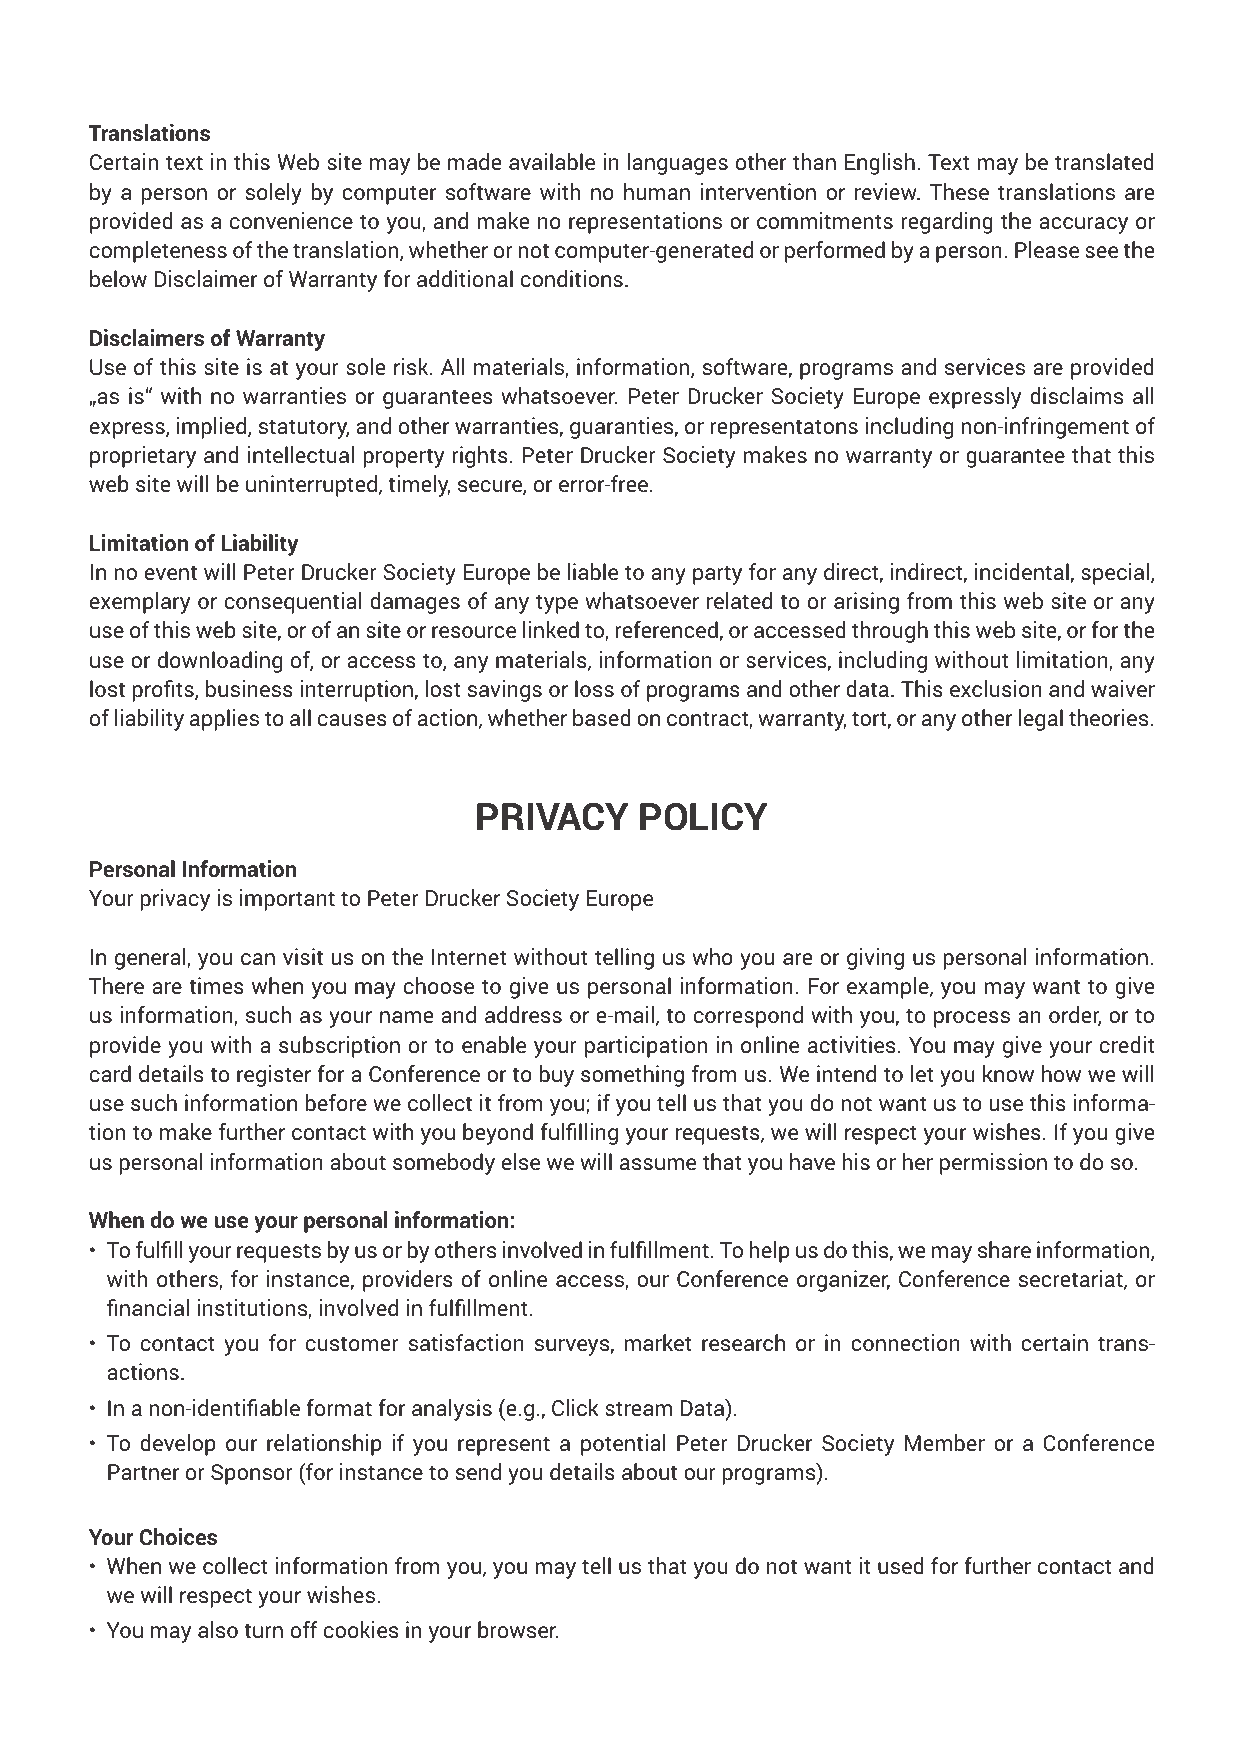 The width and height of the document is (1244, 1760). What do you see at coordinates (213, 428) in the document?
I see `implied` at bounding box center [213, 428].
